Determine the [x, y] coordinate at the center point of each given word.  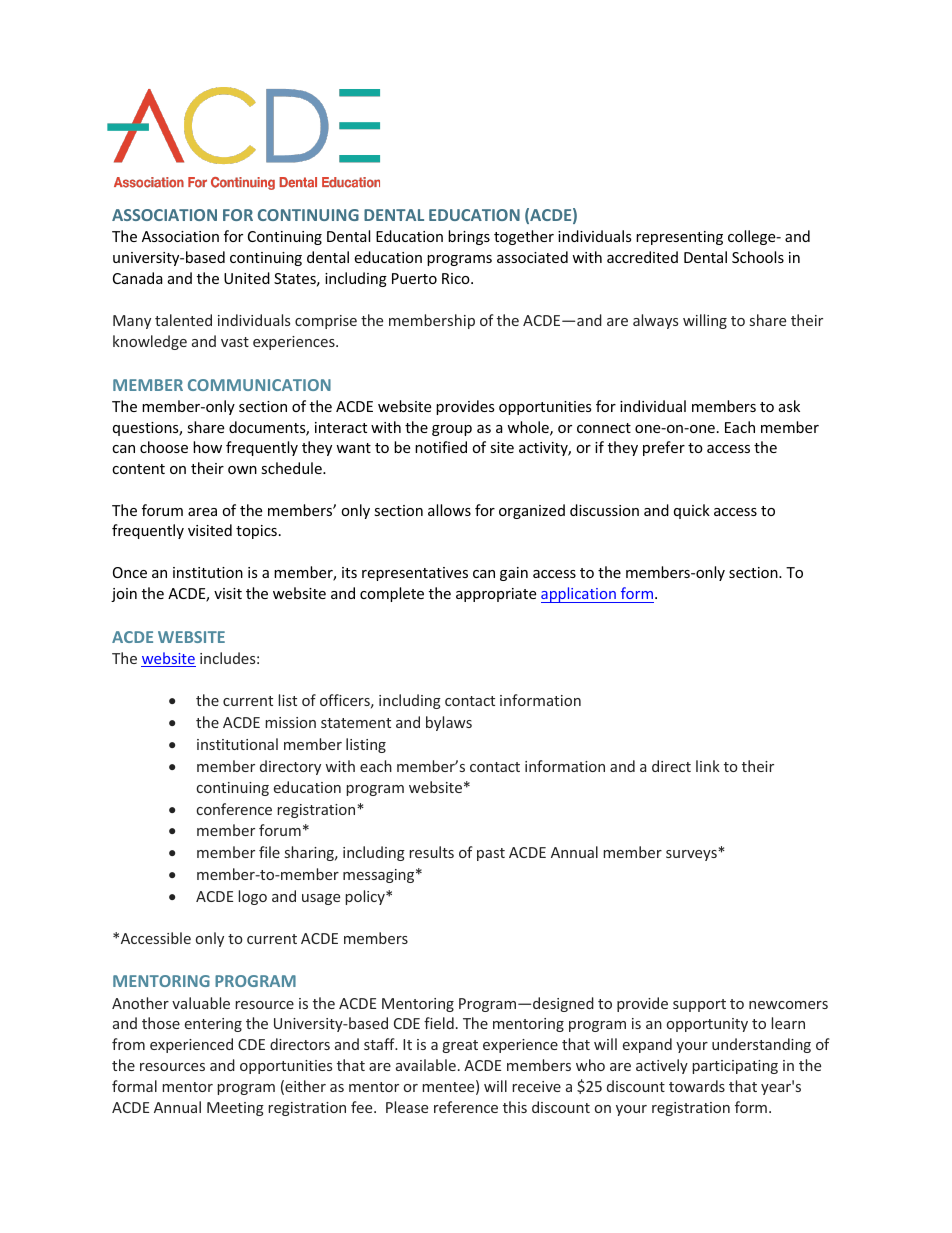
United [247, 278]
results [431, 852]
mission [290, 722]
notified [441, 447]
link [708, 766]
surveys [692, 855]
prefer [664, 448]
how [207, 447]
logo [252, 897]
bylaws [449, 723]
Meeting [235, 1109]
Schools [758, 257]
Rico [457, 278]
